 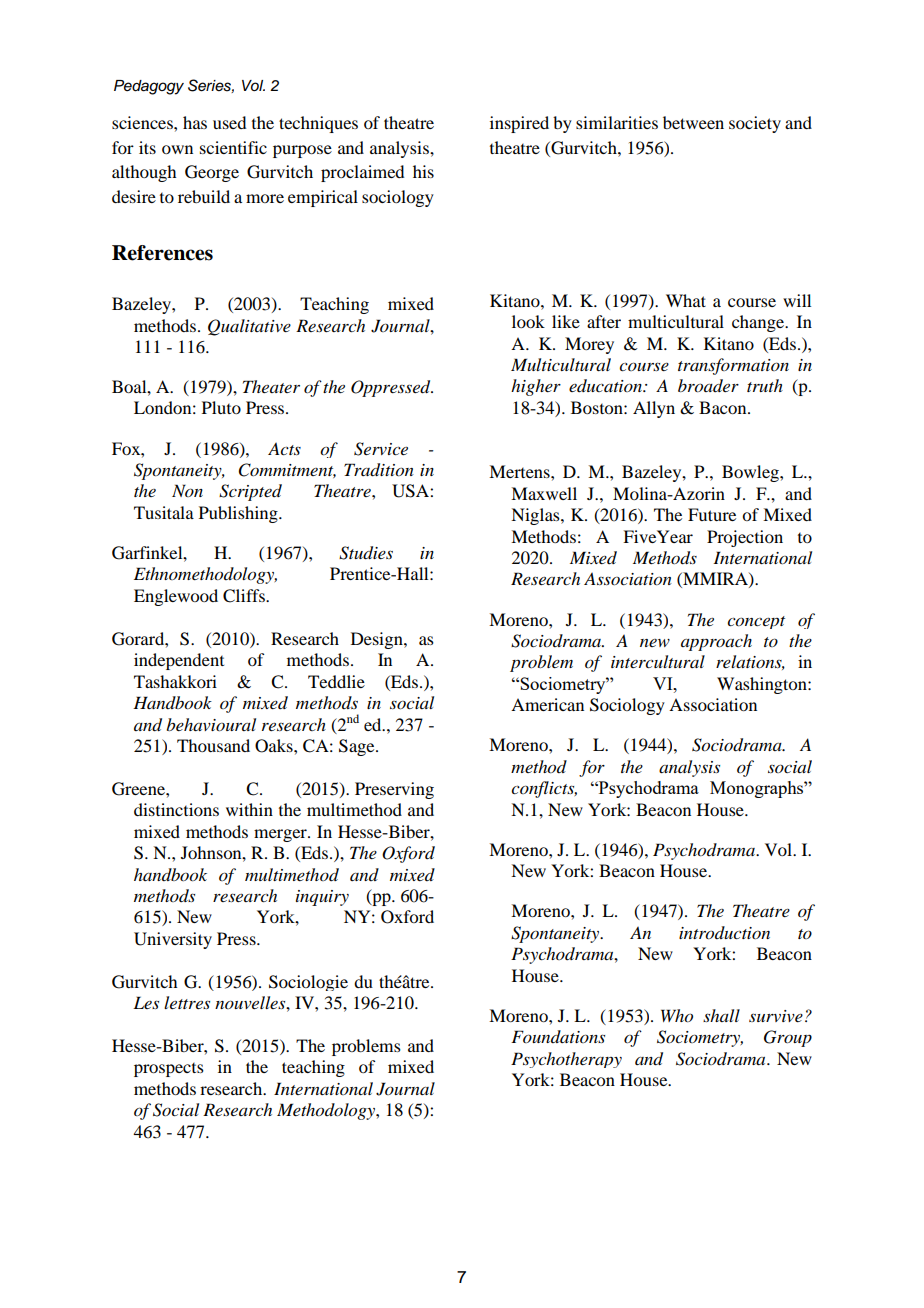 I want to click on inspired, so click(x=519, y=124).
